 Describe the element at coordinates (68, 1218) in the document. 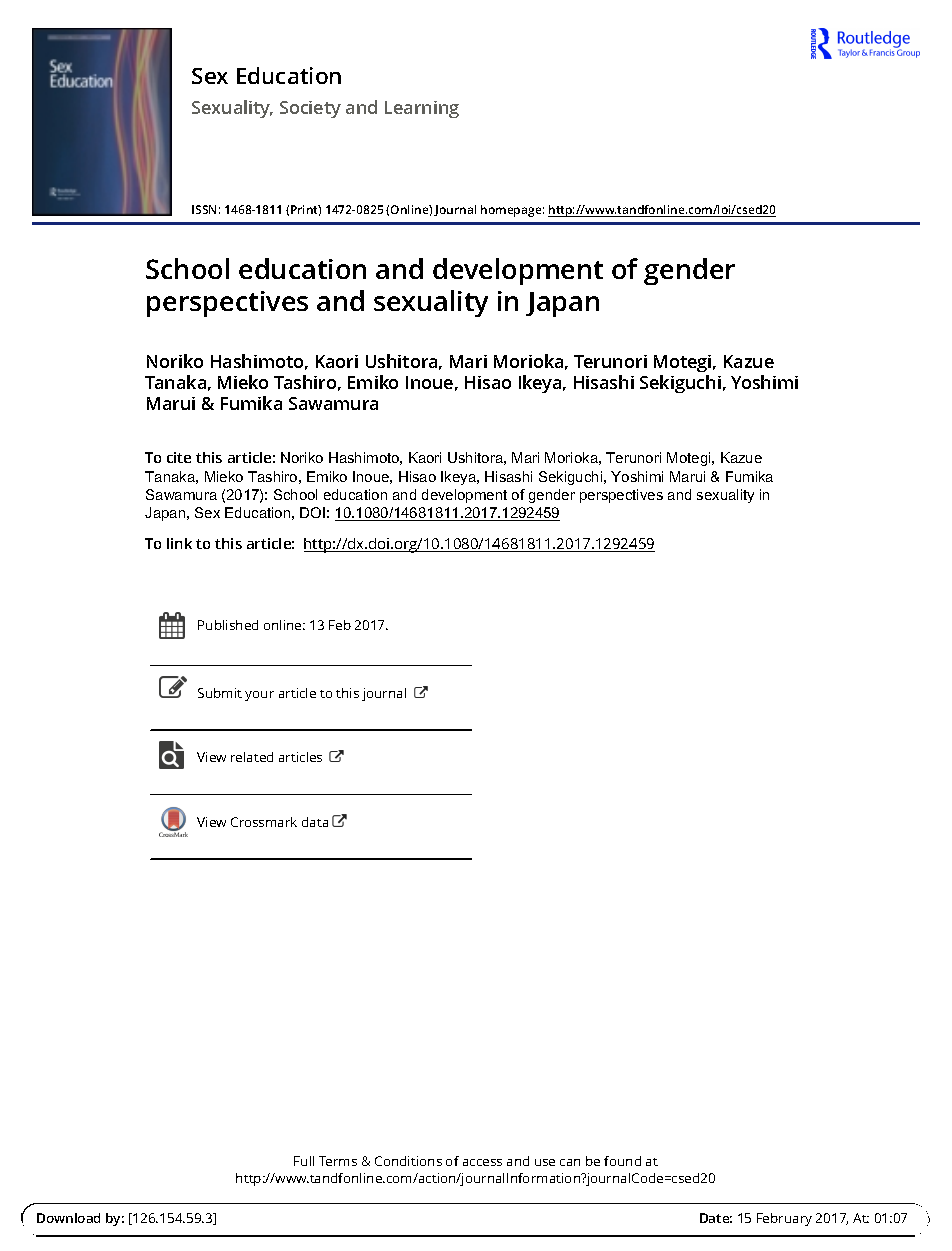

I see `Download` at that location.
